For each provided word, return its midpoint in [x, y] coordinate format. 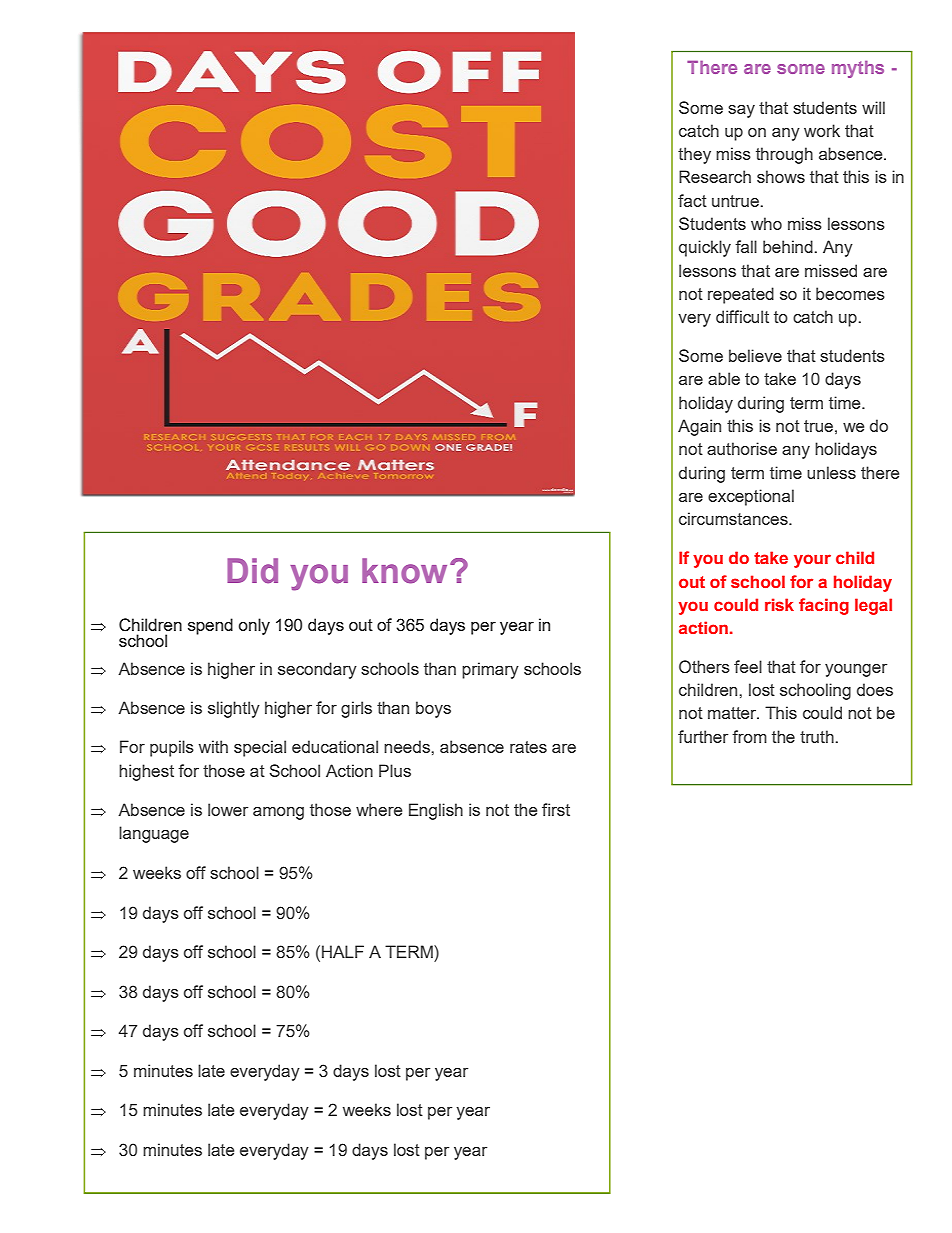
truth [817, 736]
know [404, 571]
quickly [705, 248]
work [822, 130]
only [254, 626]
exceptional [751, 497]
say [741, 111]
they [694, 155]
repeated [741, 295]
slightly [234, 709]
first [556, 809]
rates [528, 747]
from [749, 736]
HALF [343, 951]
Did [252, 571]
